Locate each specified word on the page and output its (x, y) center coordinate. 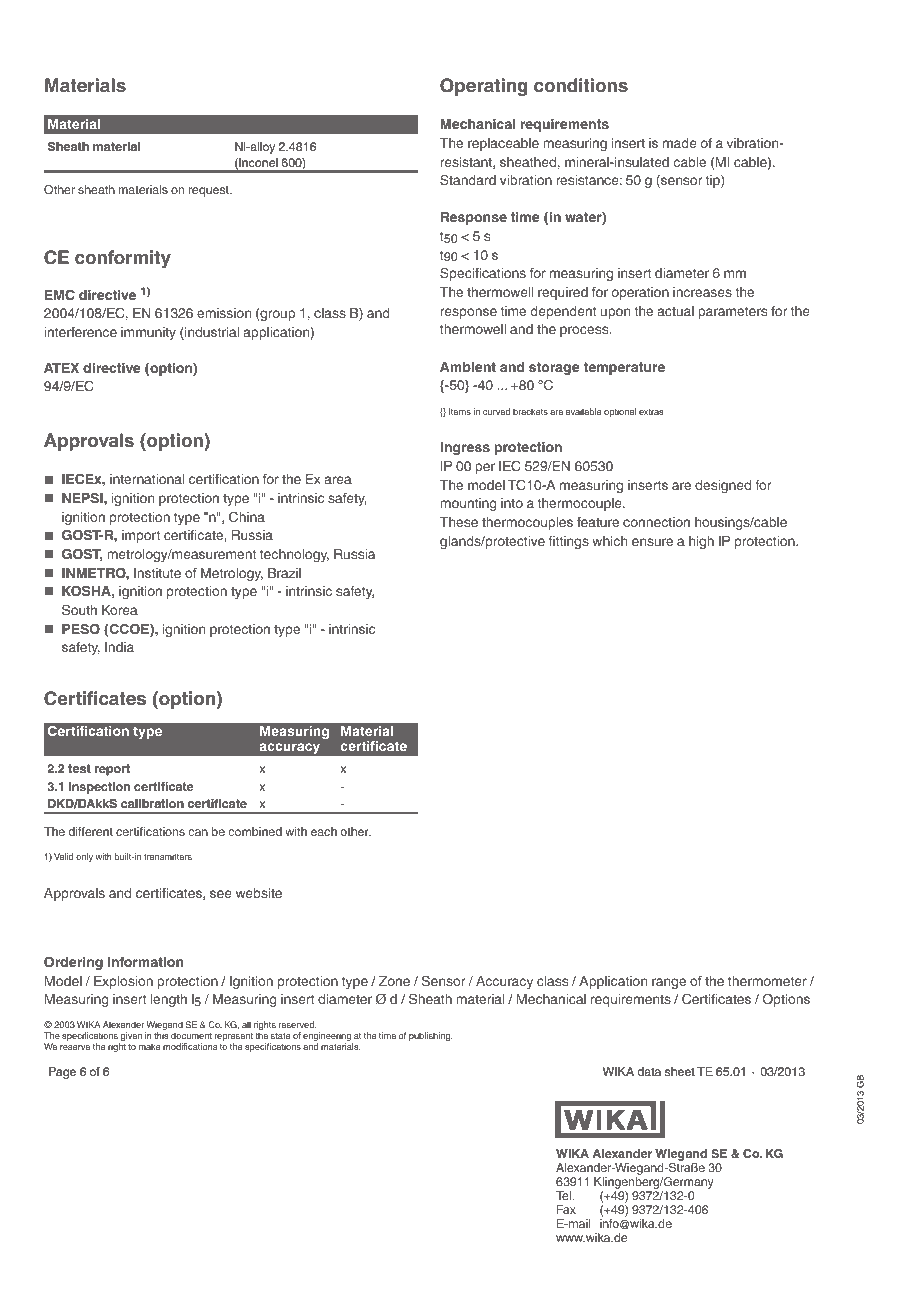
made (680, 143)
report (112, 770)
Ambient (468, 367)
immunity (148, 333)
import (141, 536)
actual (676, 311)
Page (62, 1073)
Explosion (123, 982)
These (459, 522)
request (210, 191)
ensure (652, 542)
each (324, 831)
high (701, 542)
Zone (394, 981)
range (669, 983)
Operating (484, 87)
